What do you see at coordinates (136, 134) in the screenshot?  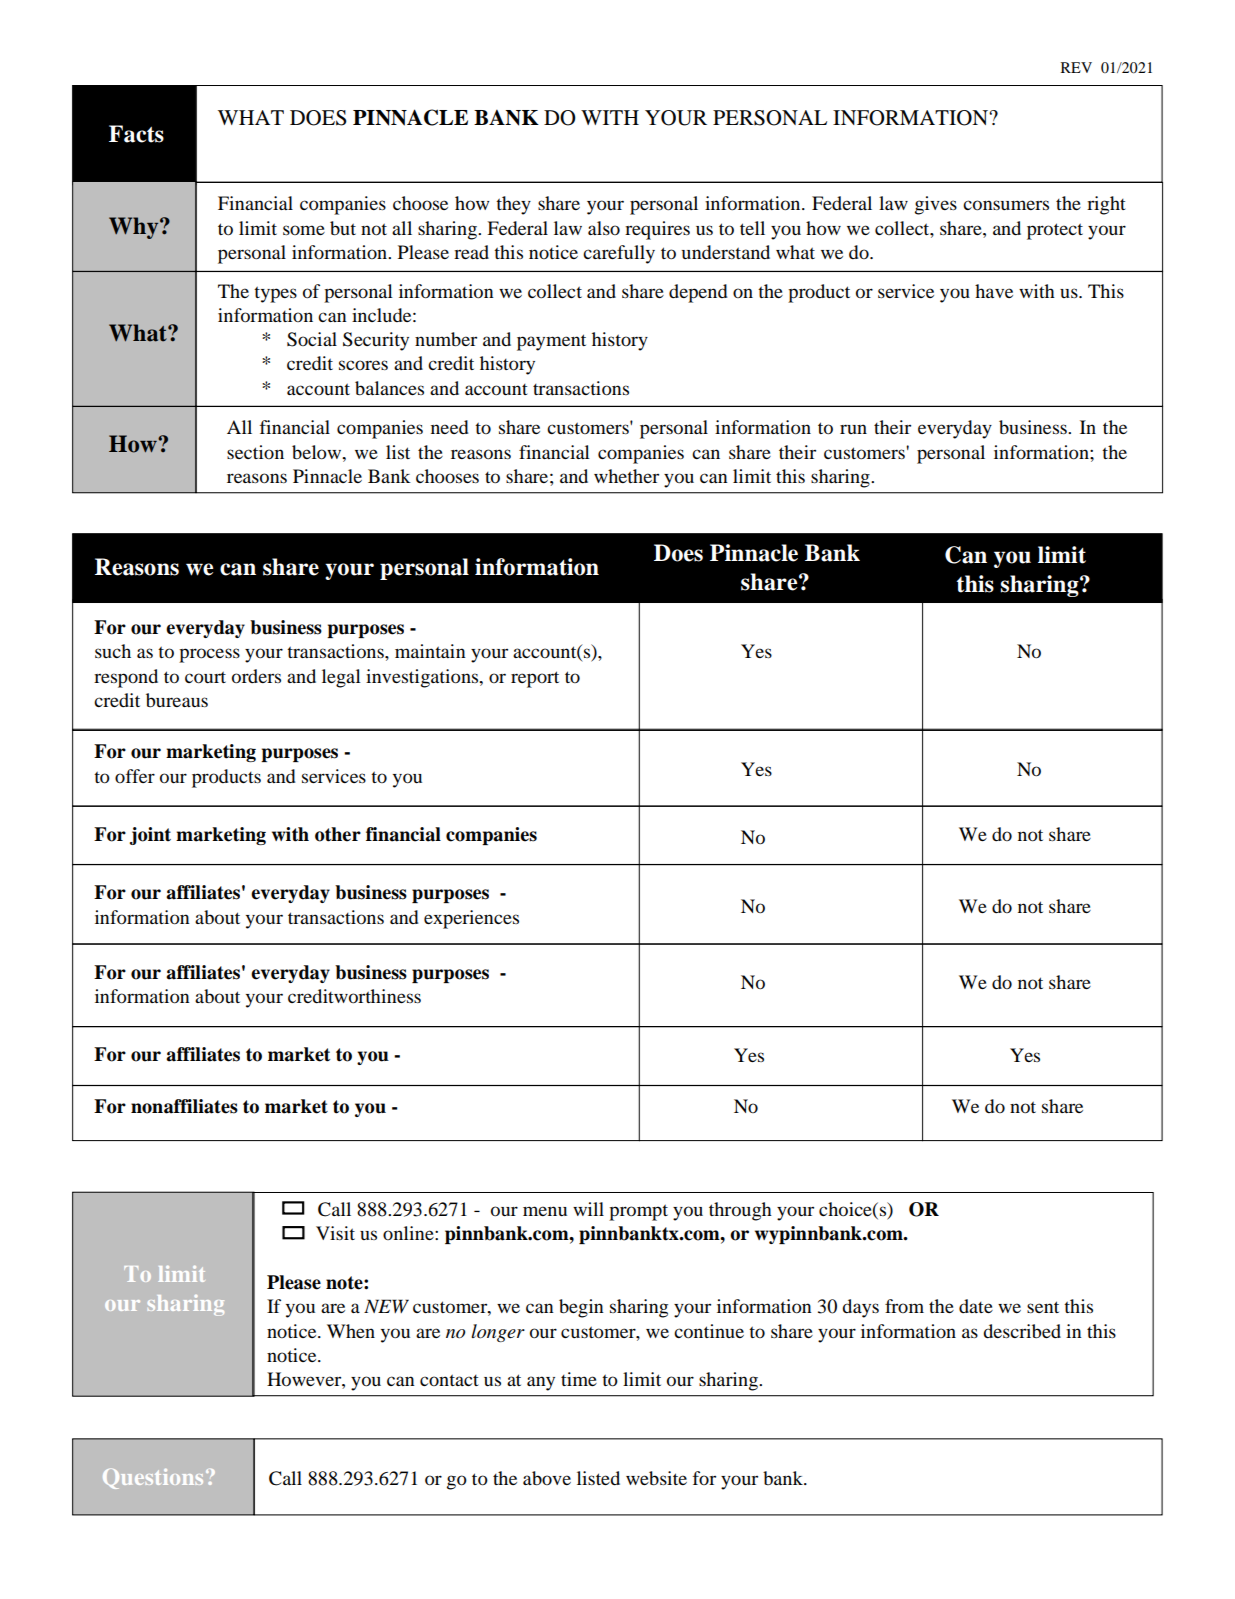 I see `Facts` at bounding box center [136, 134].
